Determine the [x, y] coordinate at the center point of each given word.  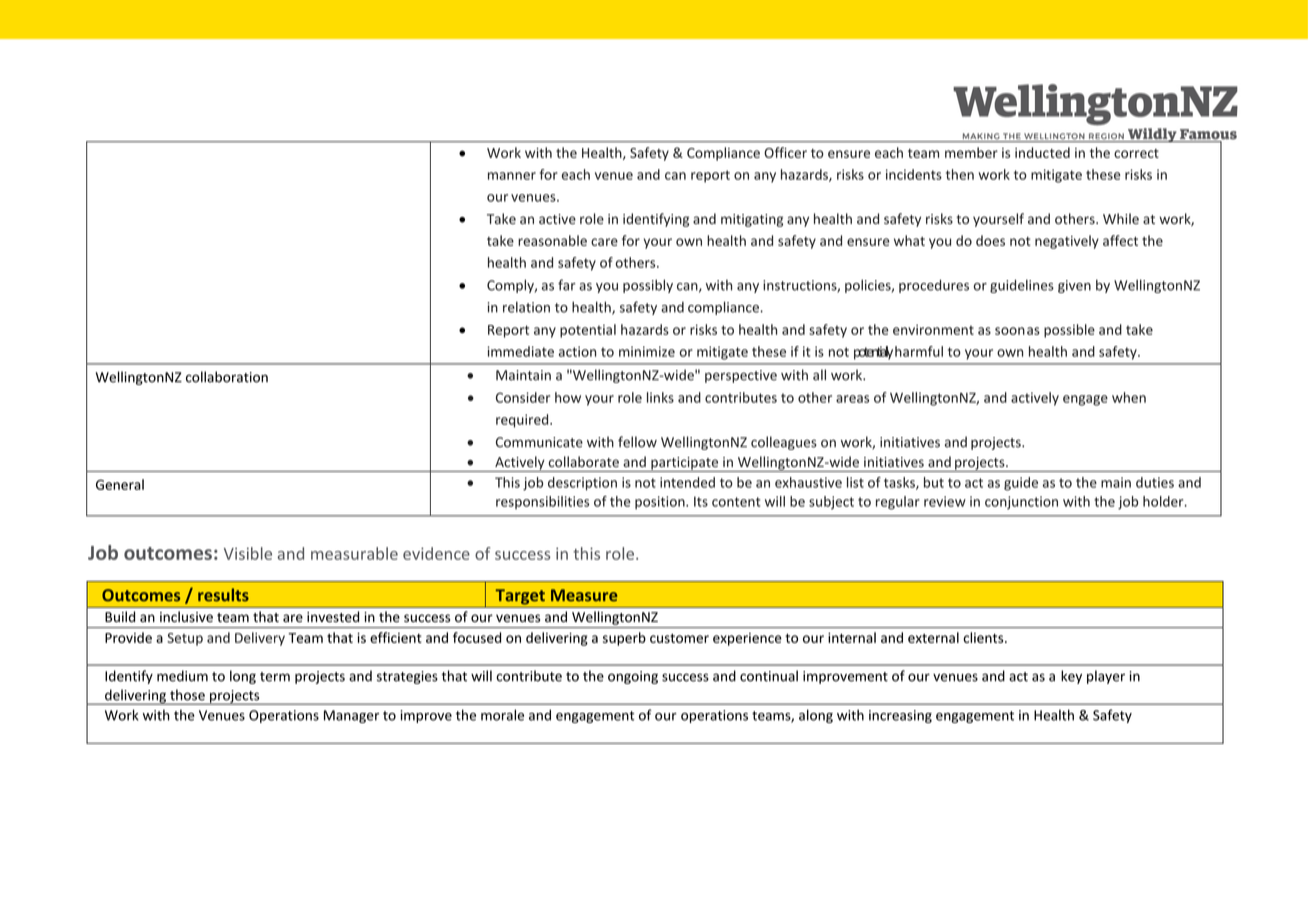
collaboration [227, 377]
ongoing [633, 677]
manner [512, 176]
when [1129, 397]
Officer [785, 152]
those [187, 695]
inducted [1042, 152]
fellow [637, 442]
